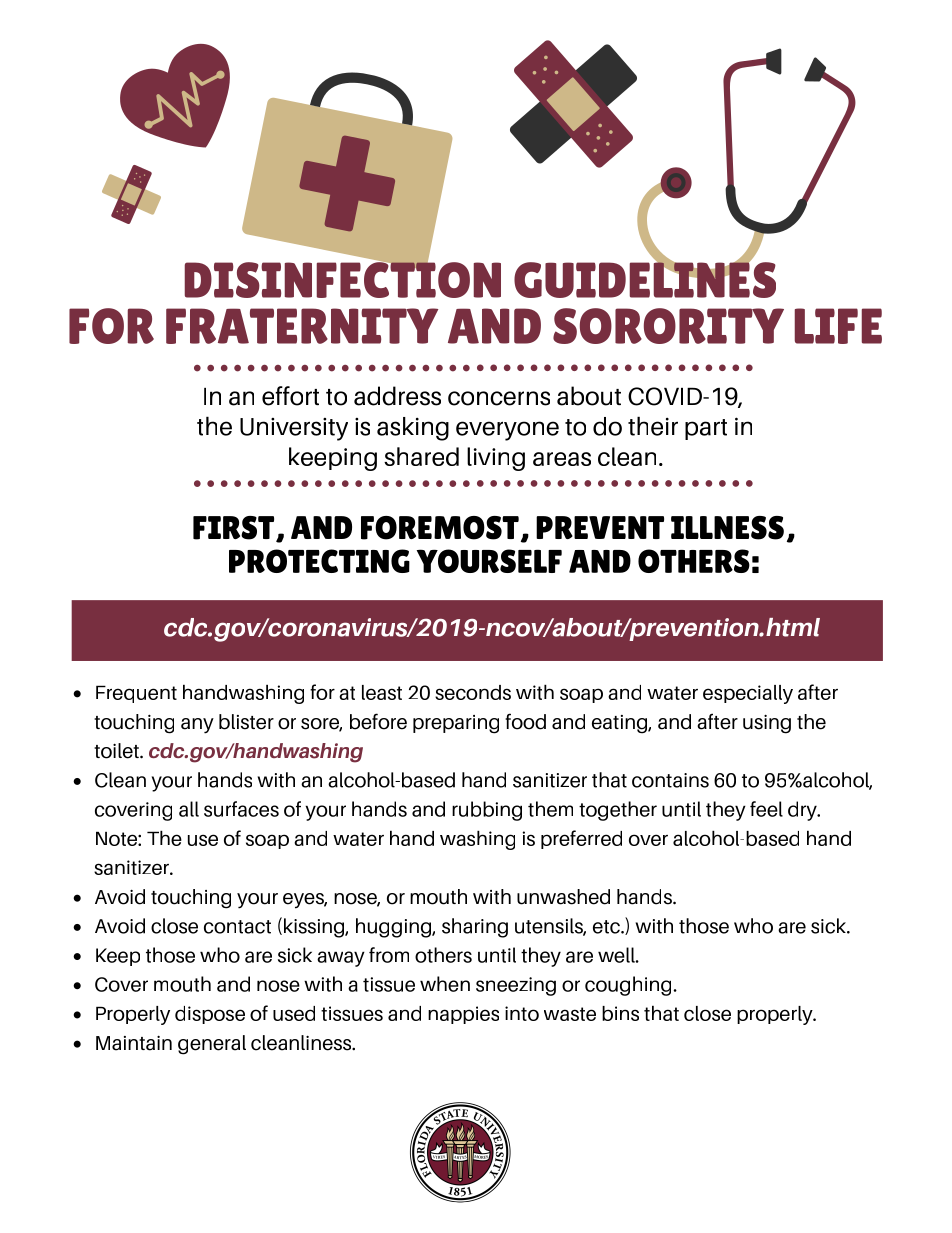  Describe the element at coordinates (136, 694) in the screenshot. I see `Frequent` at that location.
